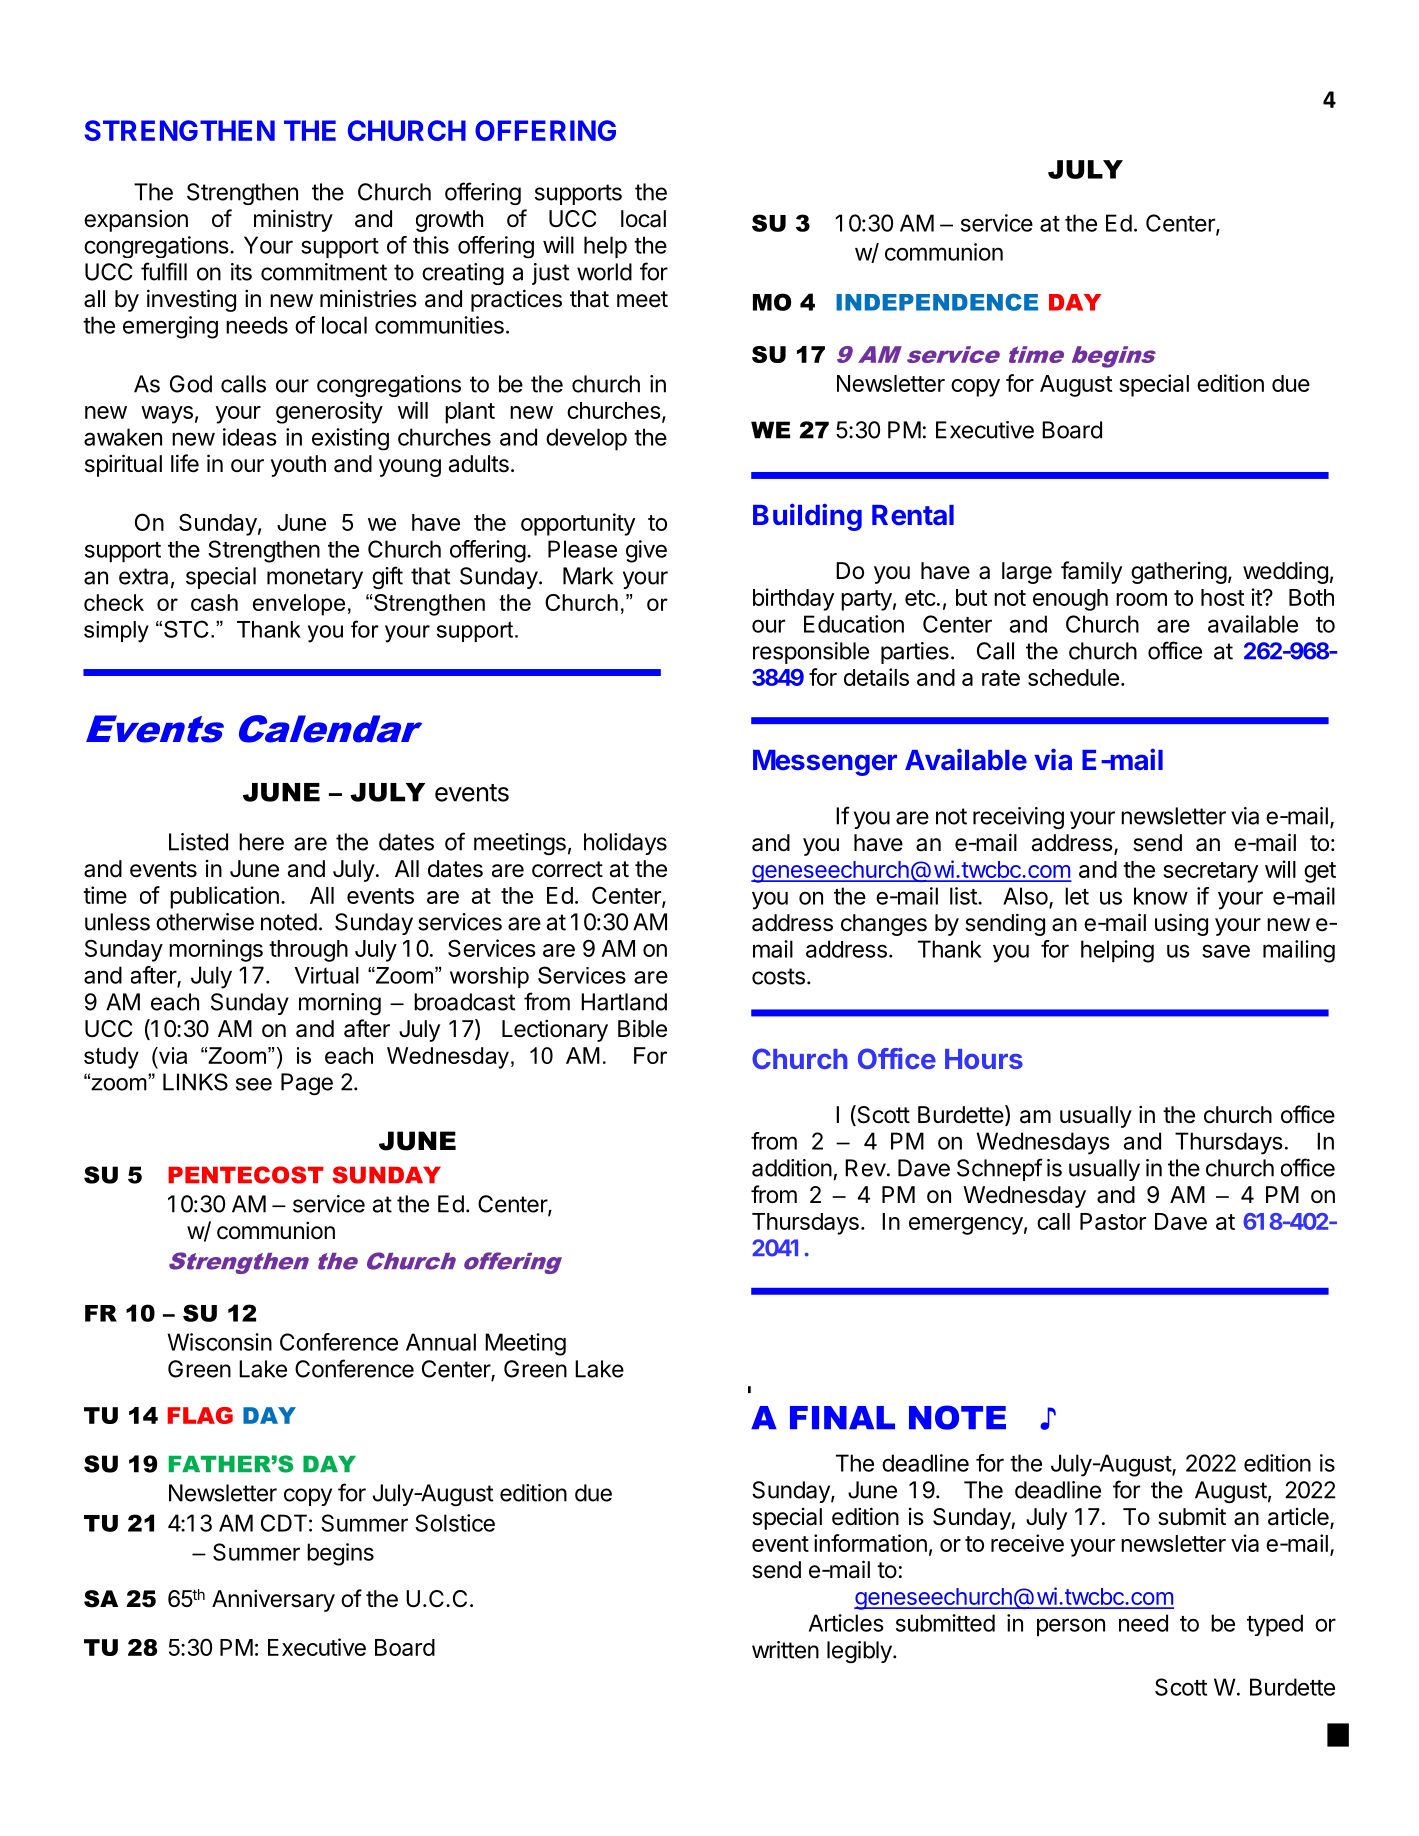 This document has width=1419, height=1836. I want to click on world, so click(604, 272).
